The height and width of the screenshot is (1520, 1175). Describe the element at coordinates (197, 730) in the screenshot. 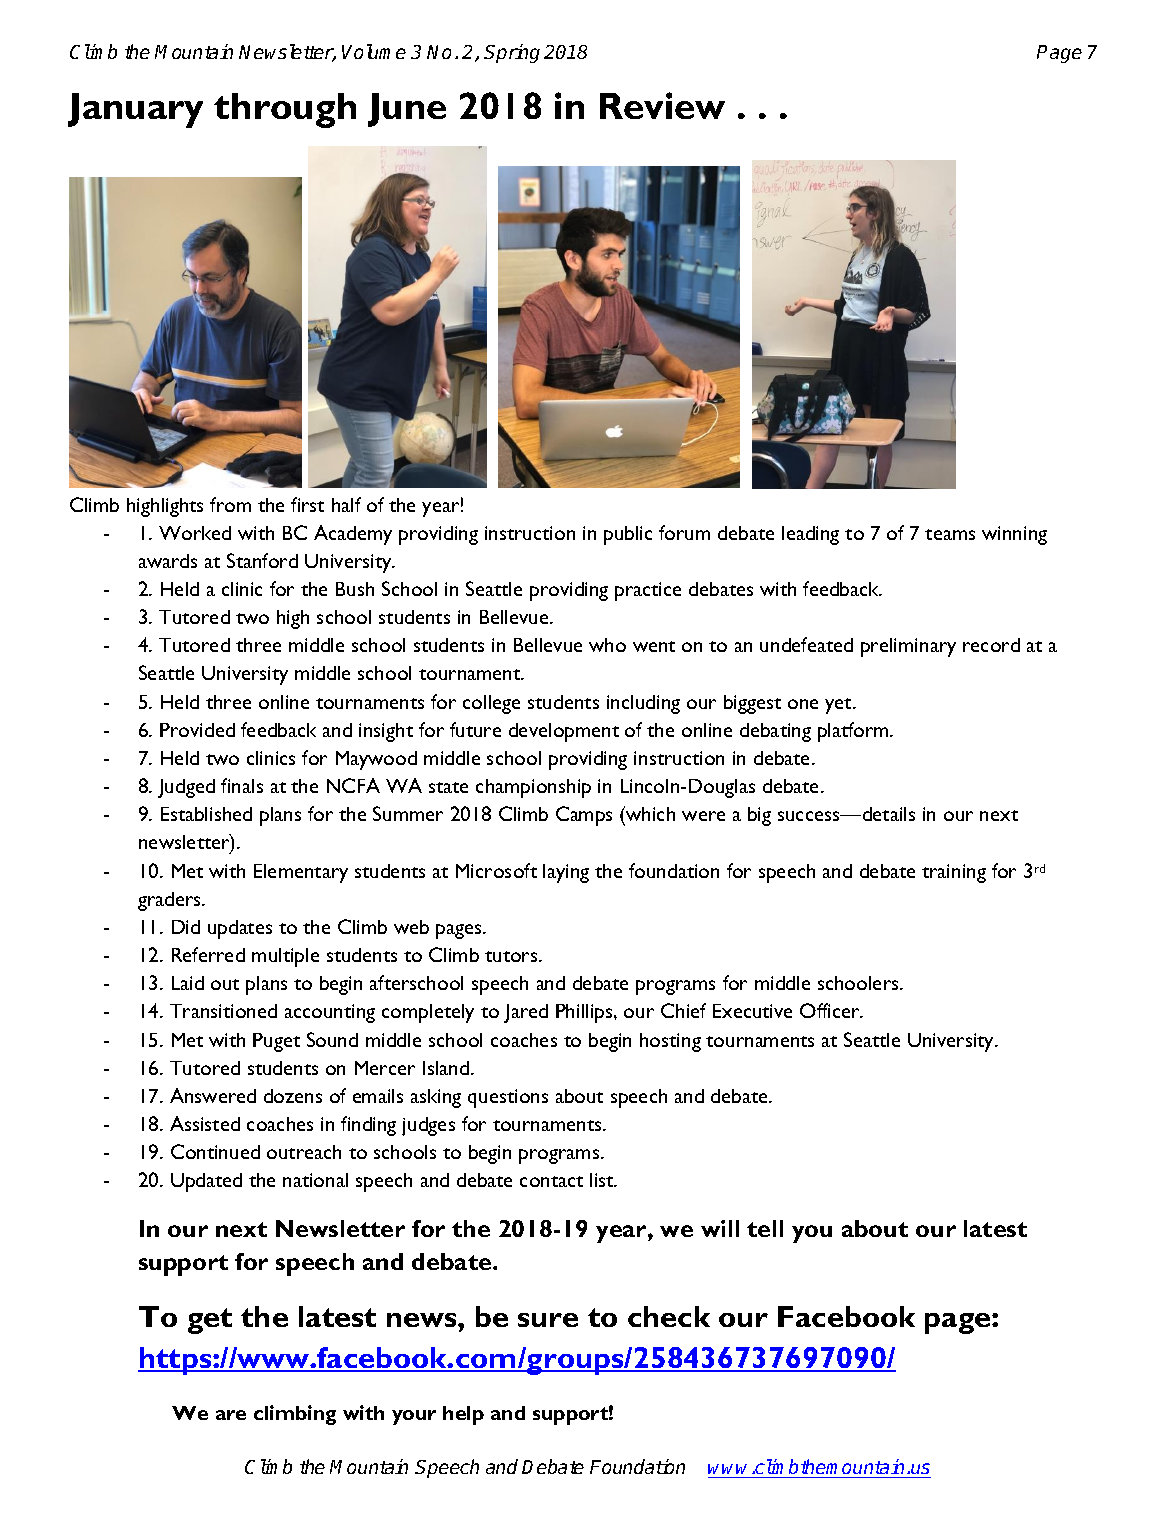

I see `Provided` at that location.
